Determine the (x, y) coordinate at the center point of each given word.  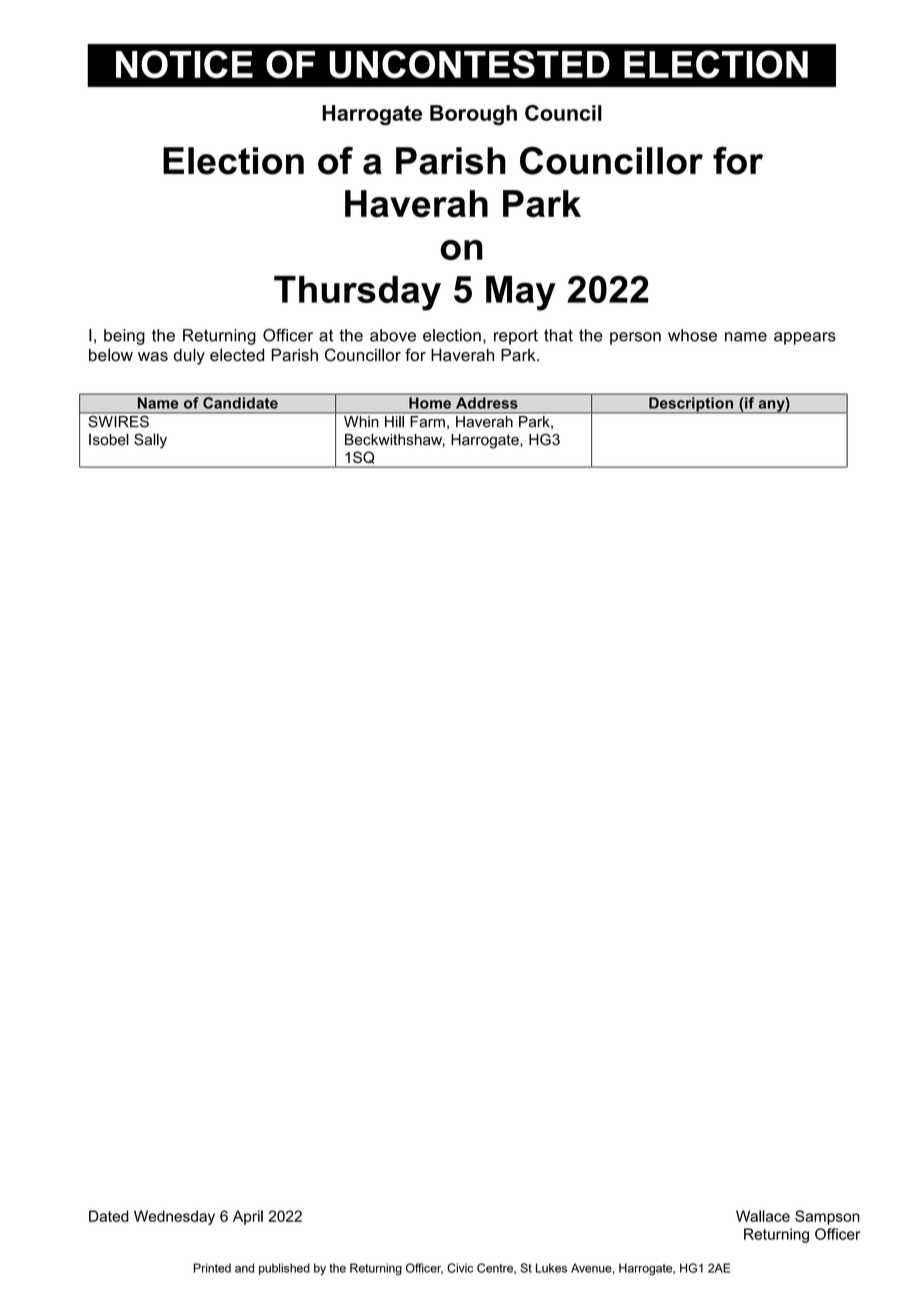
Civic (460, 1268)
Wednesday (174, 1217)
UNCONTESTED (469, 64)
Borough (473, 115)
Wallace (763, 1216)
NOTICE (184, 64)
